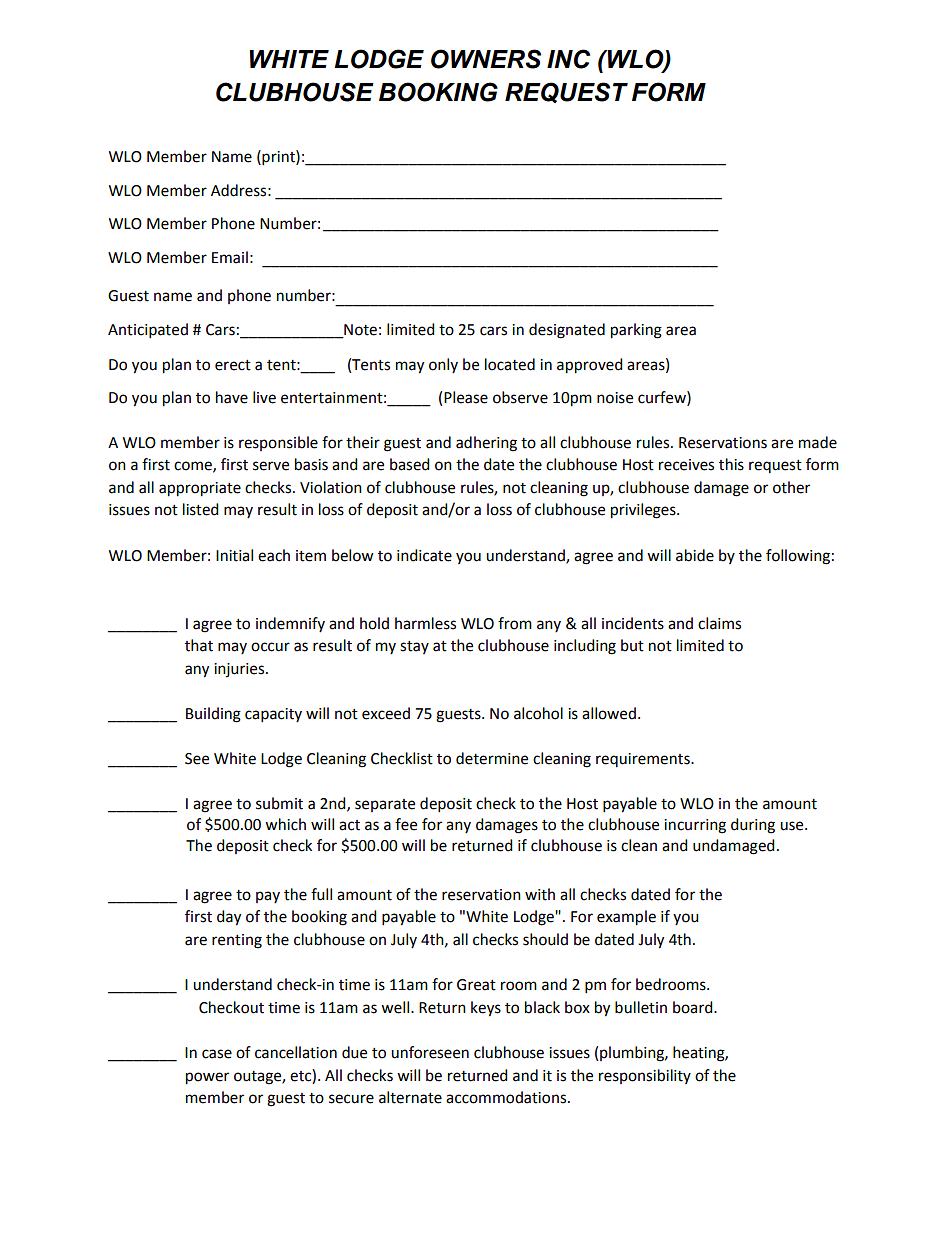 This image has width=952, height=1233. What do you see at coordinates (507, 1097) in the image?
I see `accommodations` at bounding box center [507, 1097].
